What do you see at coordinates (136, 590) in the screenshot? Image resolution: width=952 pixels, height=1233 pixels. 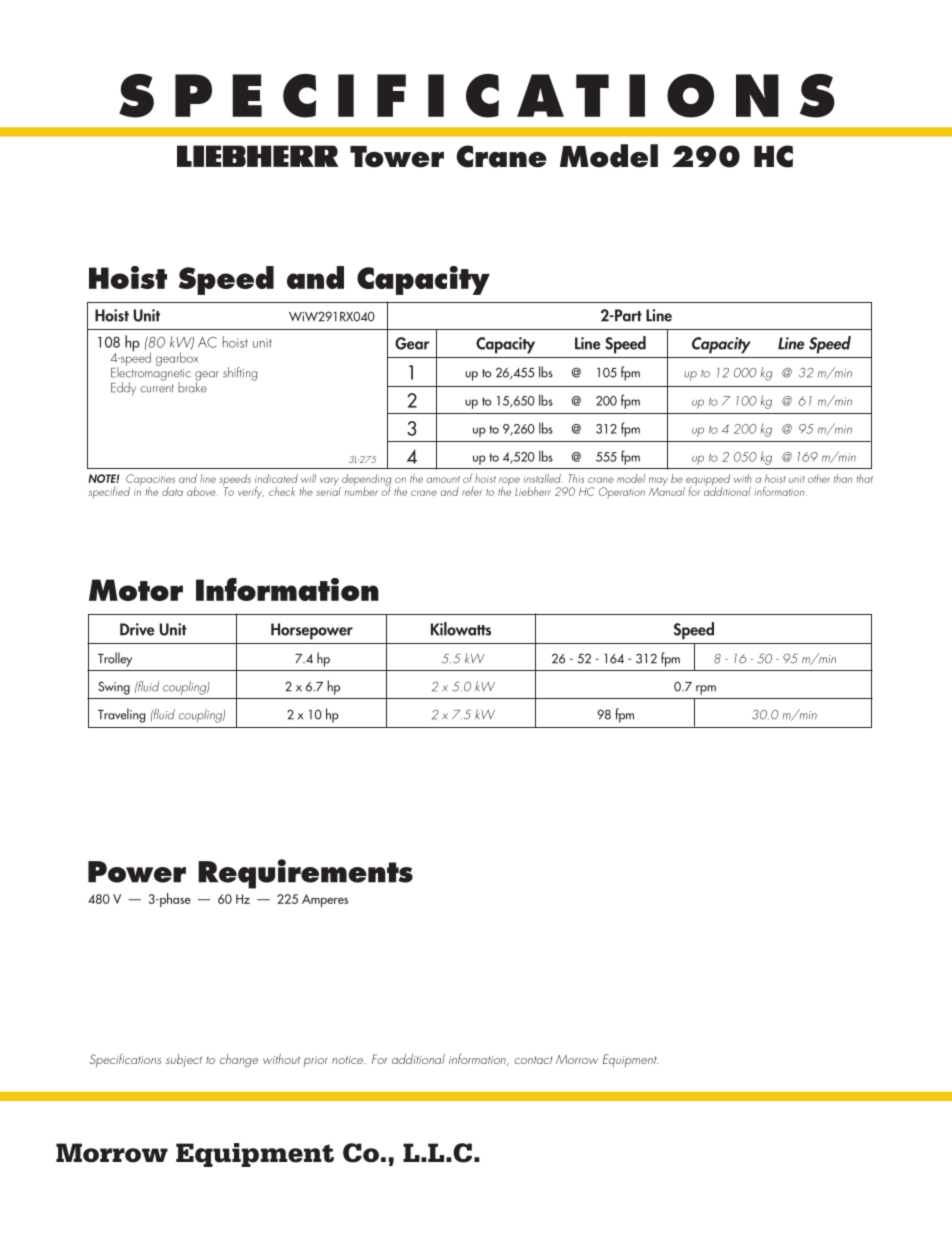 I see `Motor` at bounding box center [136, 590].
